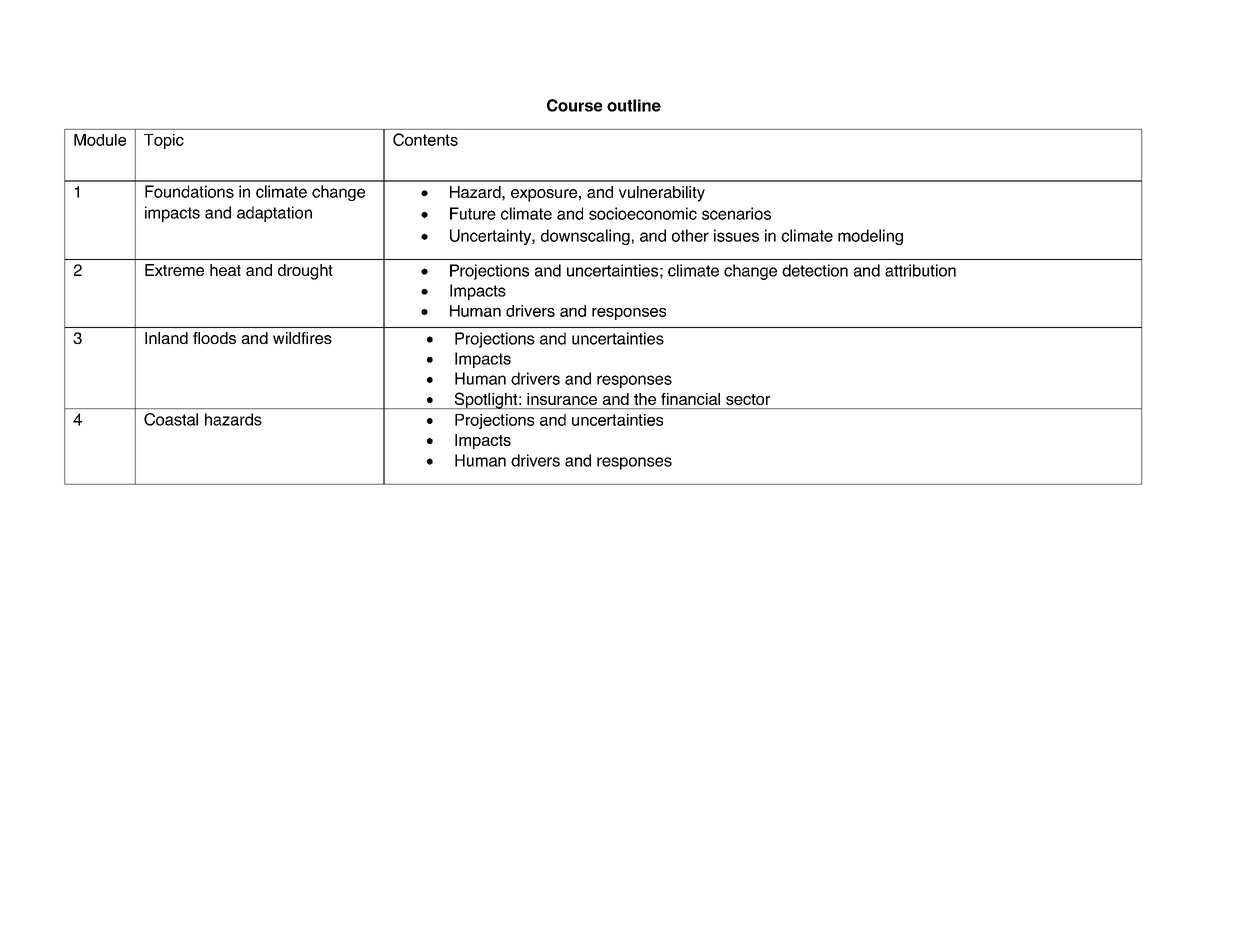  Describe the element at coordinates (302, 338) in the image. I see `wildfires` at that location.
